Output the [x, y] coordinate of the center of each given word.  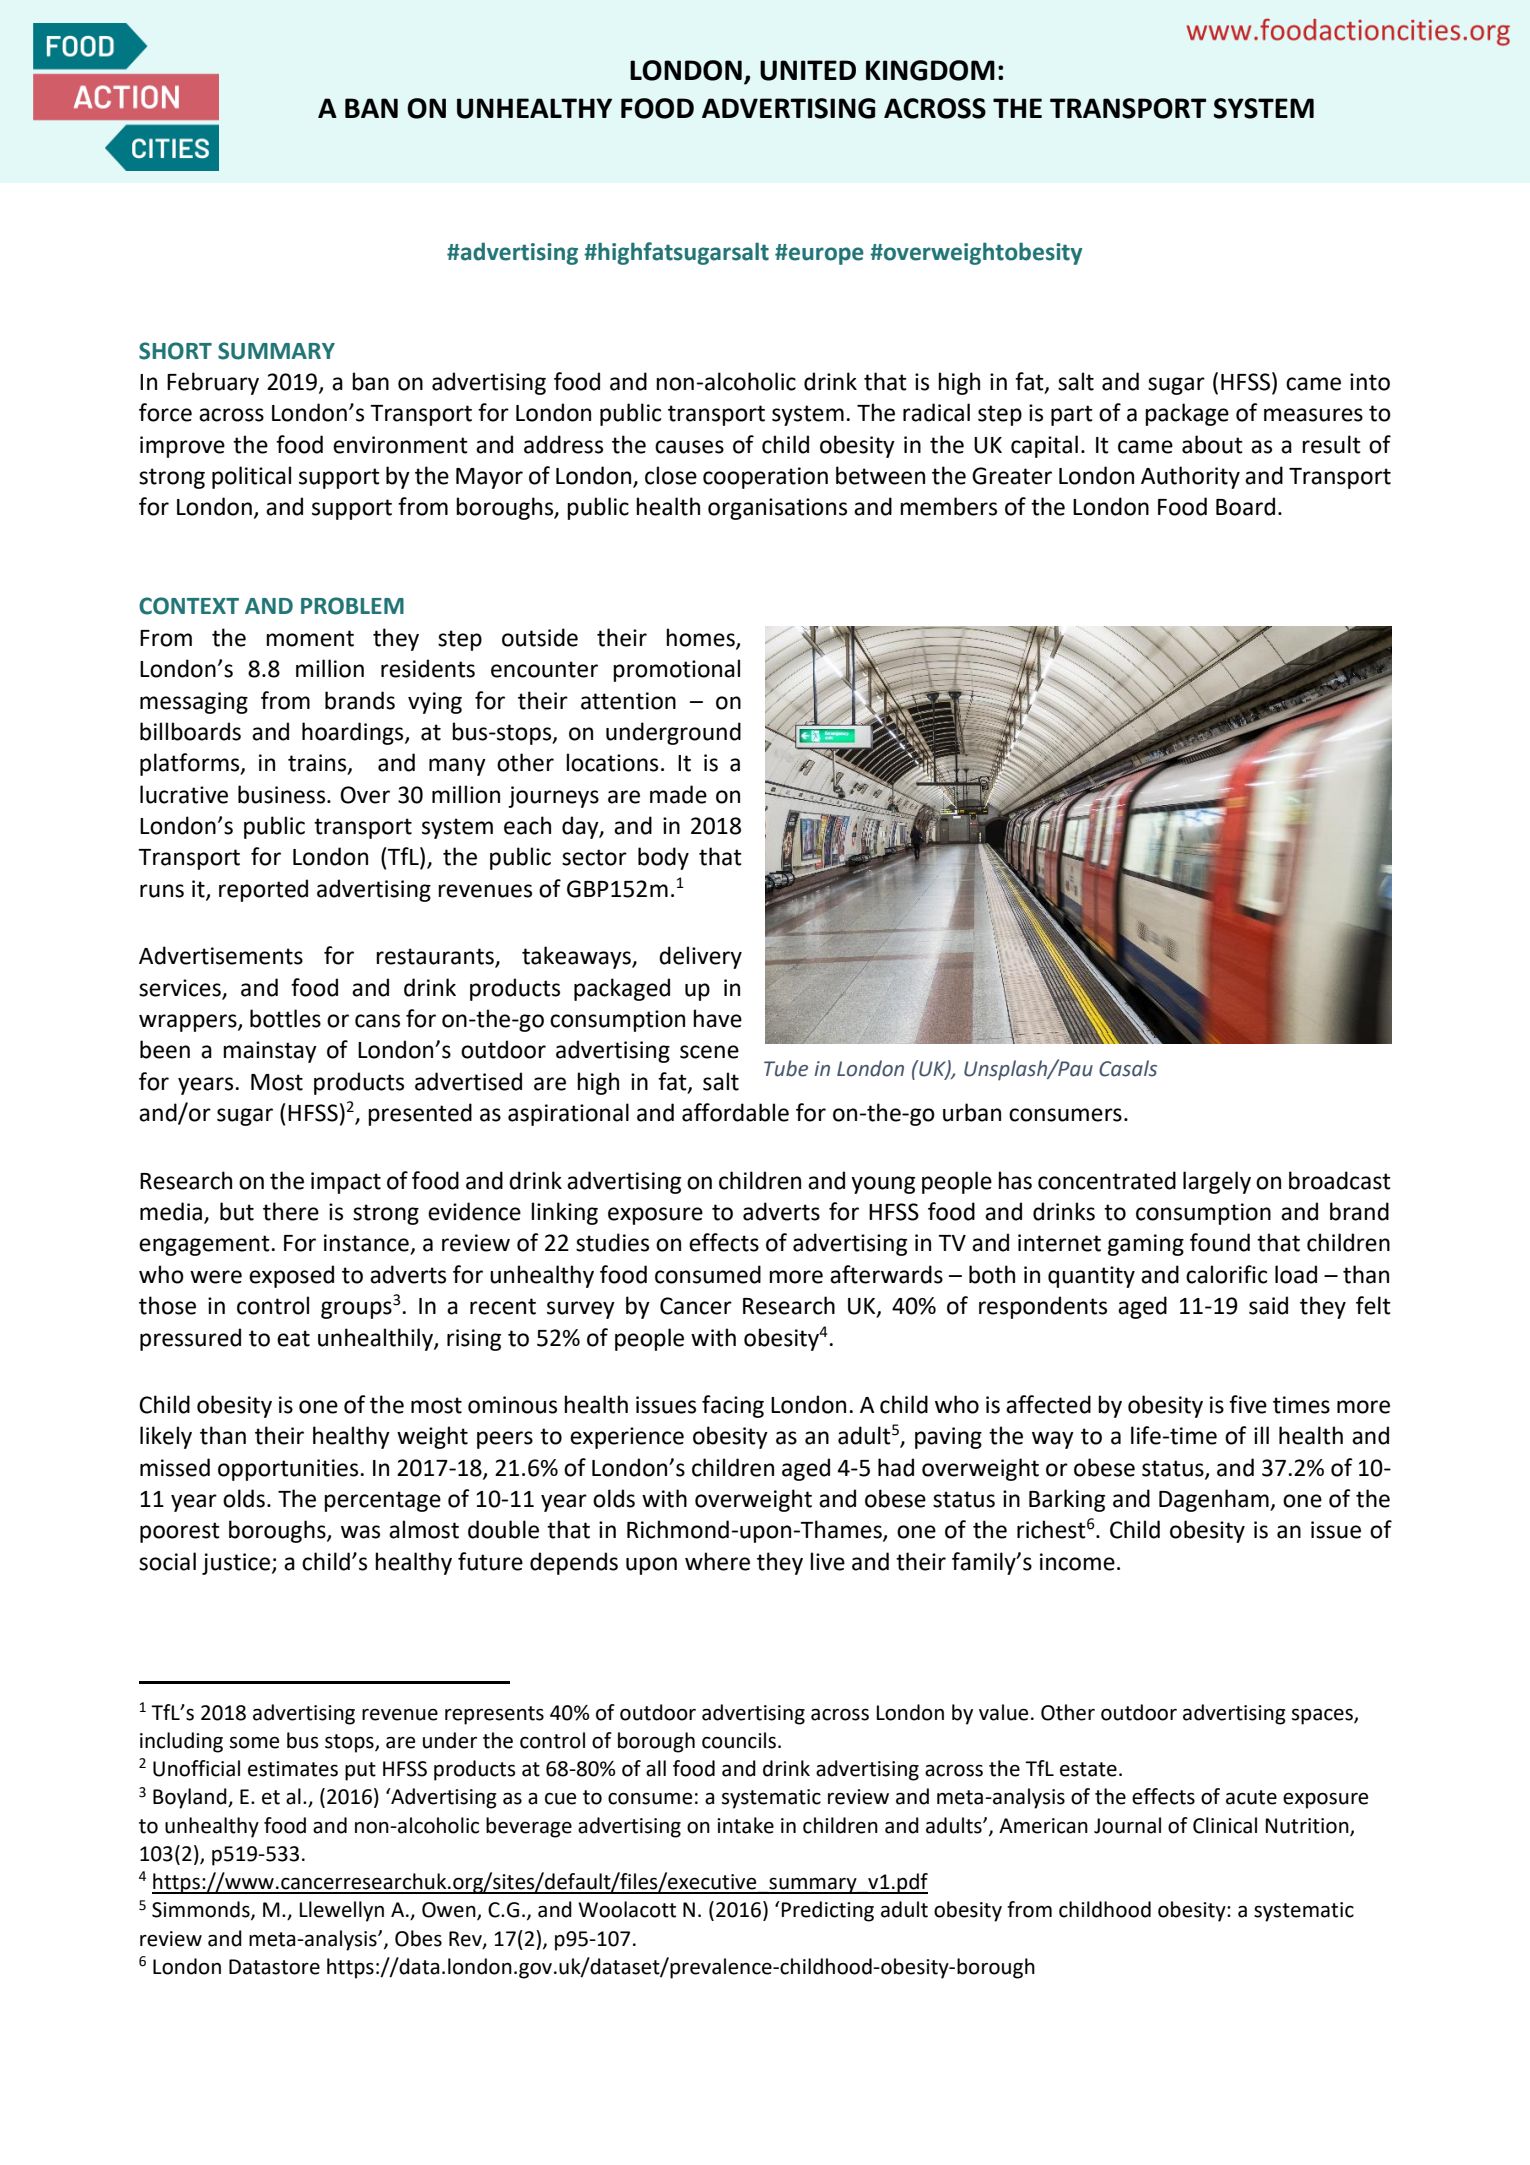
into [1370, 382]
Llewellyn [342, 1911]
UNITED [808, 70]
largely [1217, 1182]
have [717, 1018]
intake [745, 1825]
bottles [285, 1018]
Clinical [1225, 1825]
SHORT [175, 351]
